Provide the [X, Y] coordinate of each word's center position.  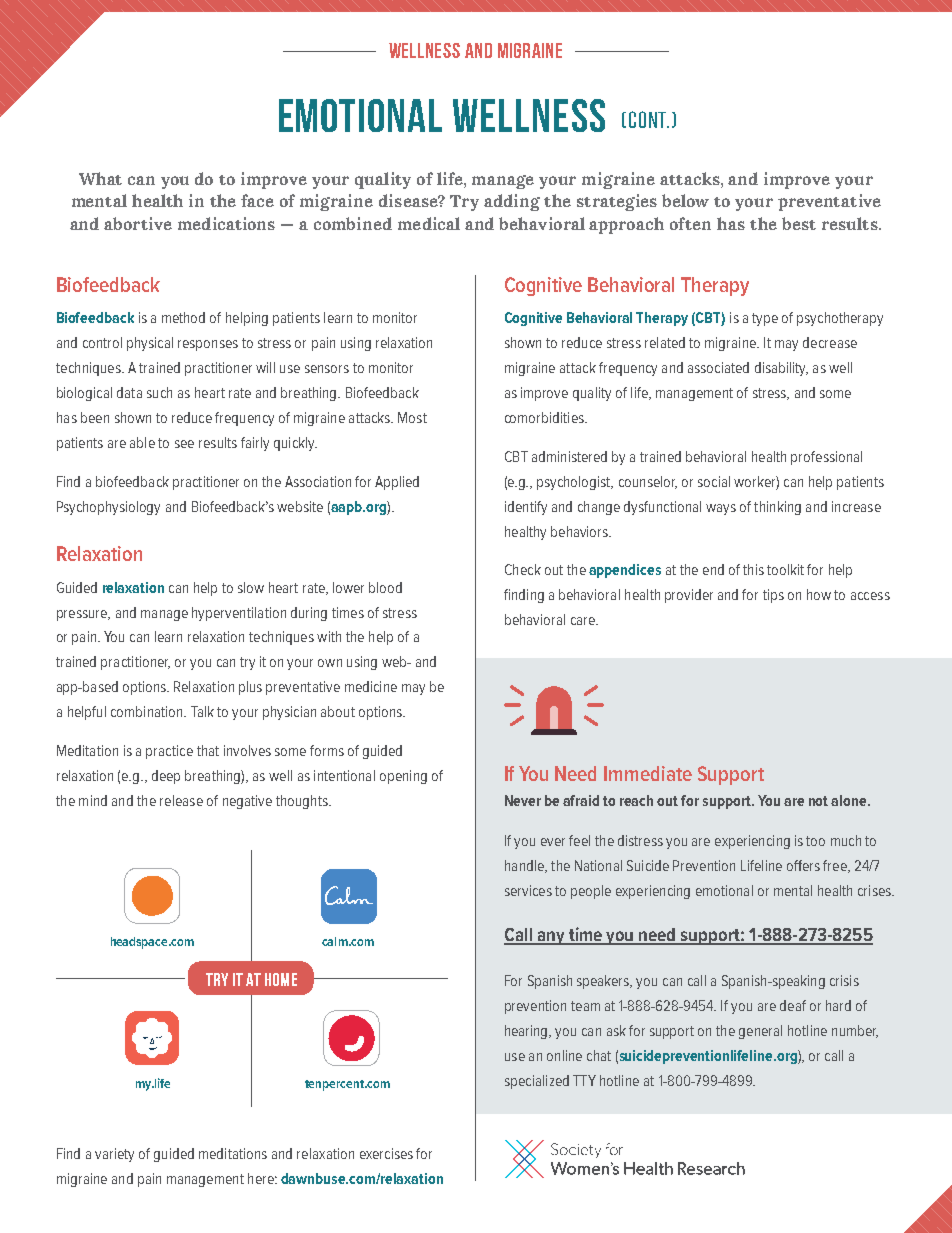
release [181, 800]
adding [512, 202]
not [818, 801]
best [799, 223]
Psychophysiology [108, 508]
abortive [138, 223]
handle [525, 866]
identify [526, 508]
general [760, 1032]
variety [114, 1155]
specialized [537, 1082]
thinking [777, 508]
